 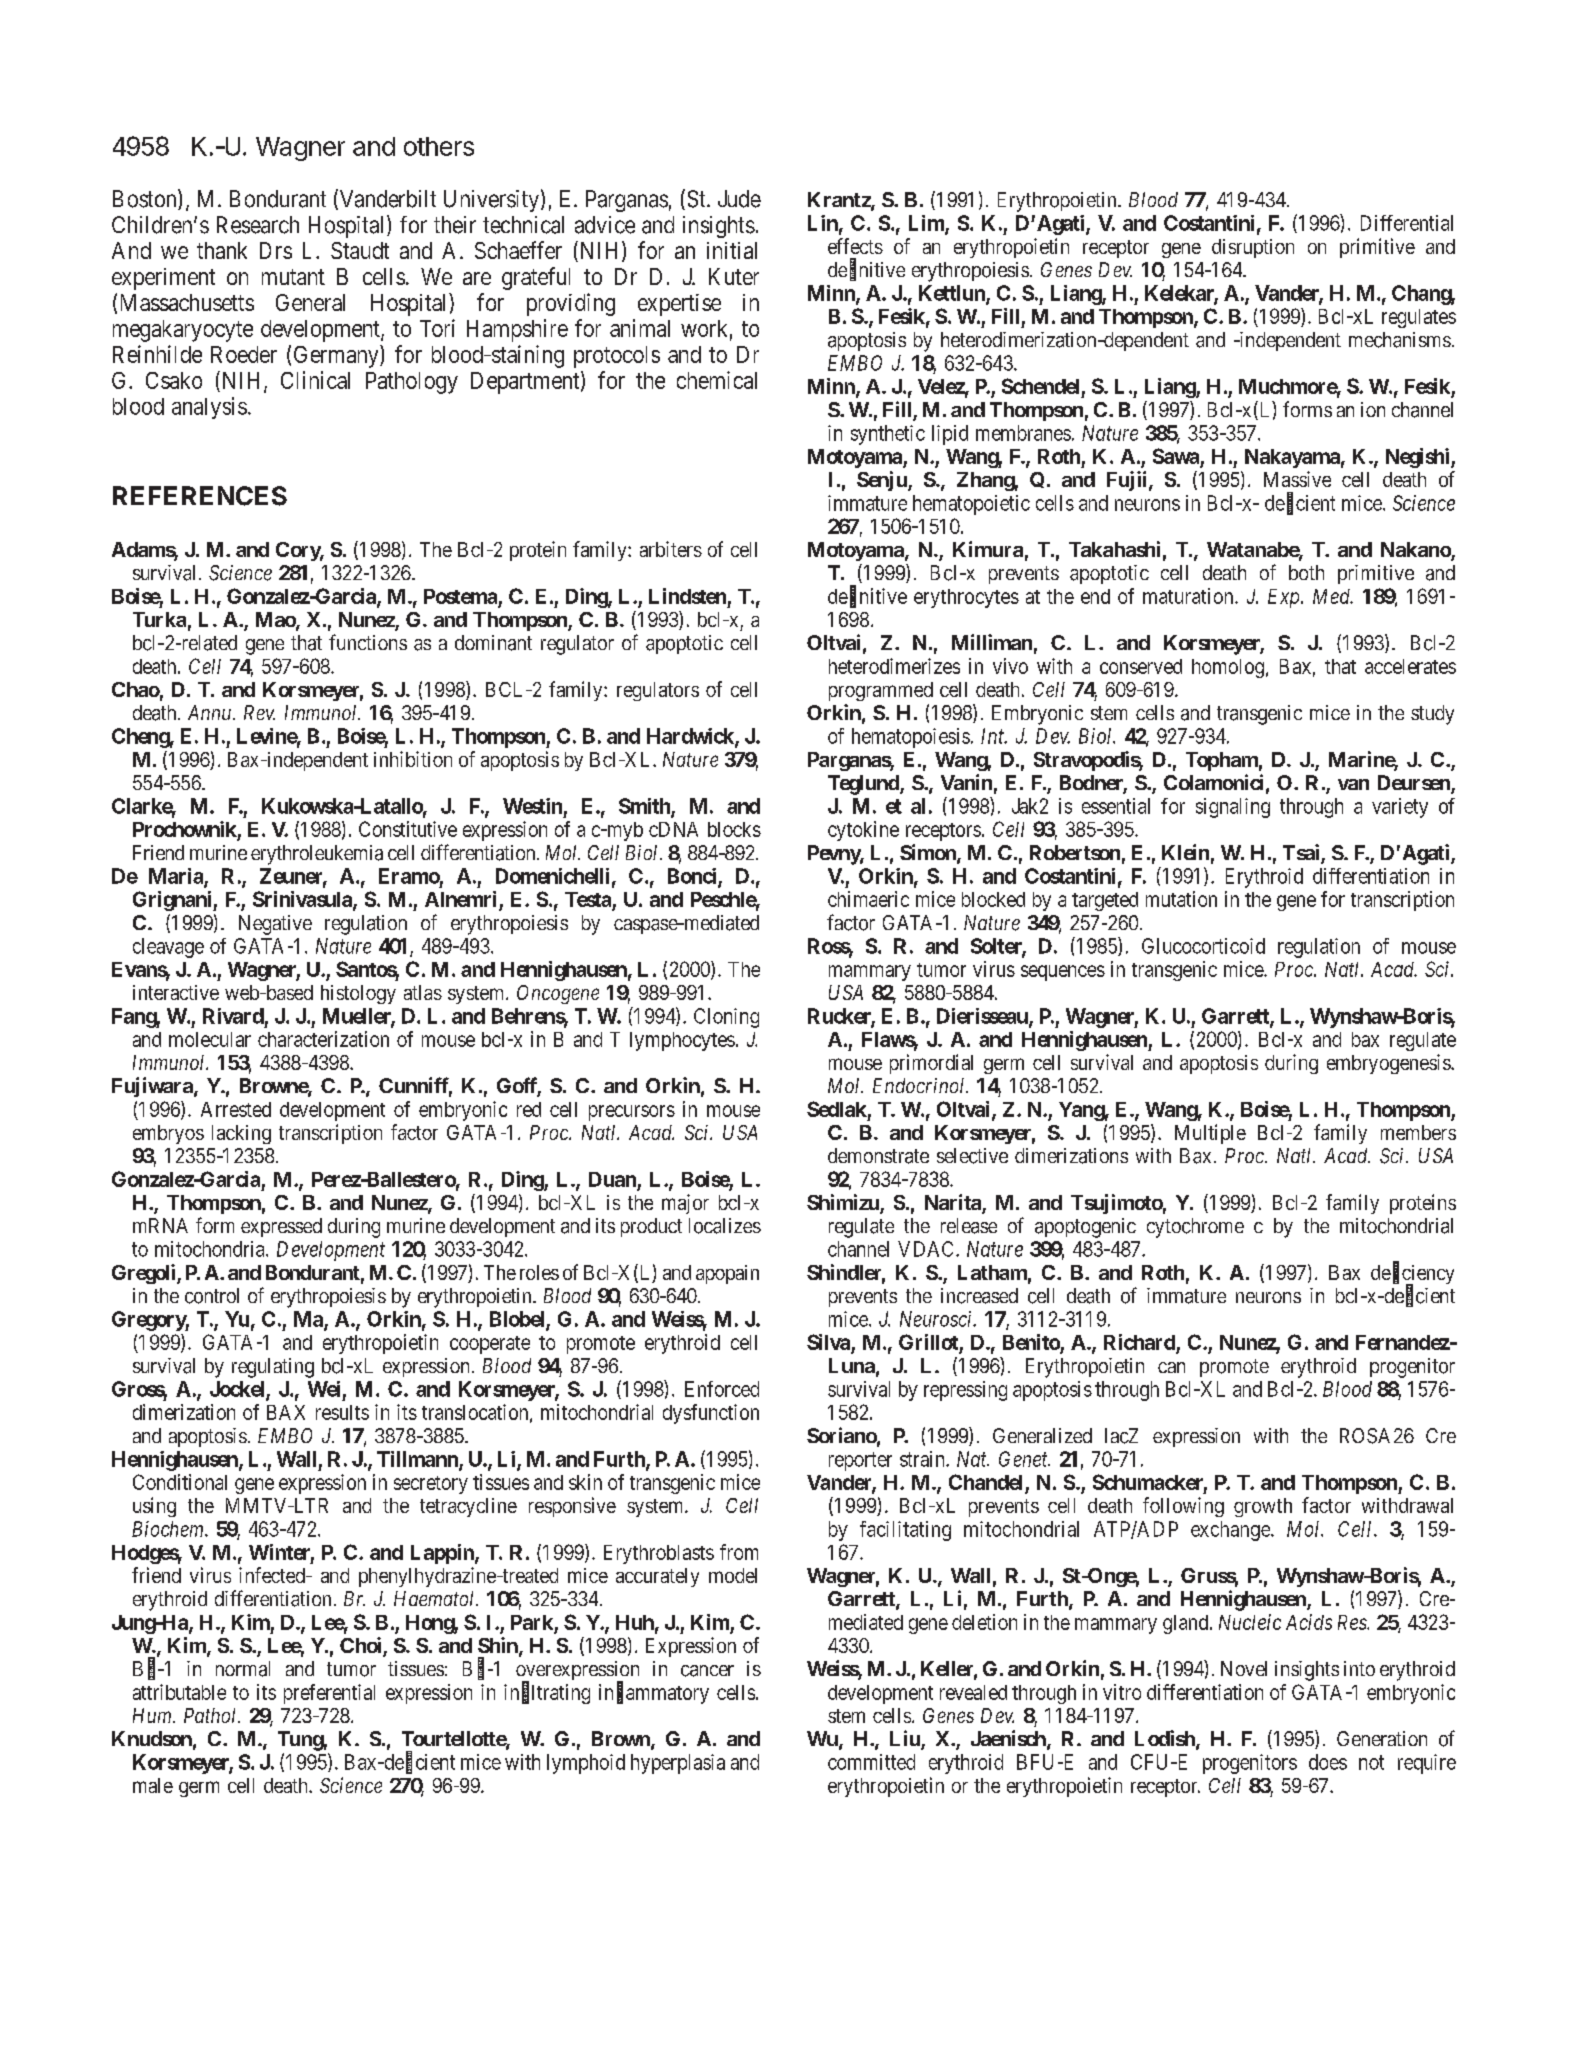 What do you see at coordinates (281, 1227) in the screenshot?
I see `expressed` at bounding box center [281, 1227].
